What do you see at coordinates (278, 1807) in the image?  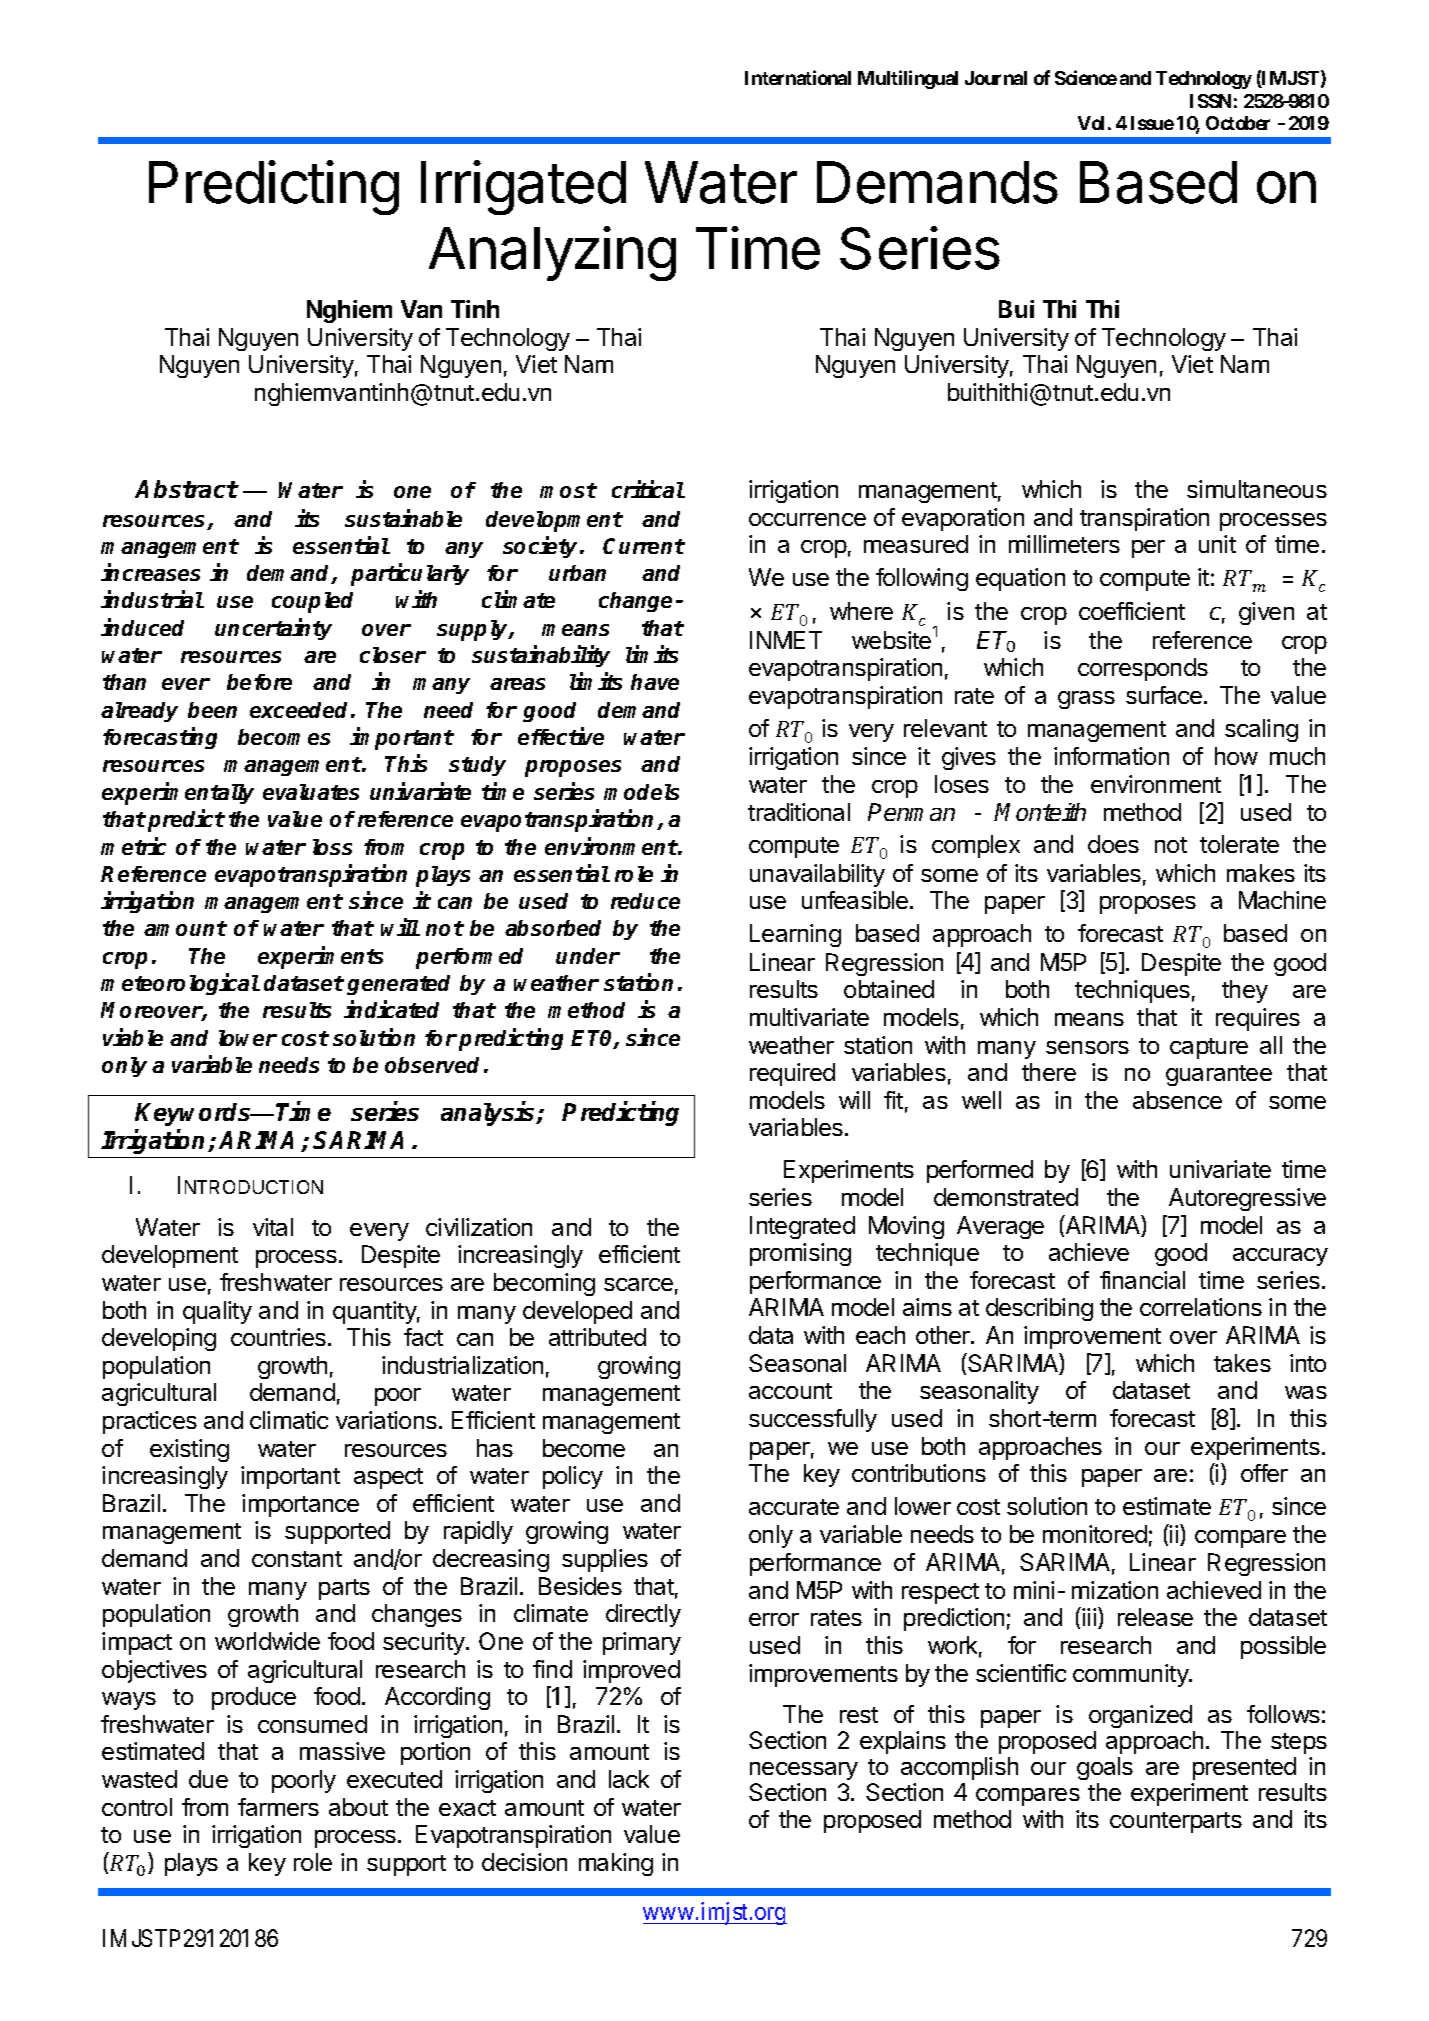 I see `farmers` at bounding box center [278, 1807].
